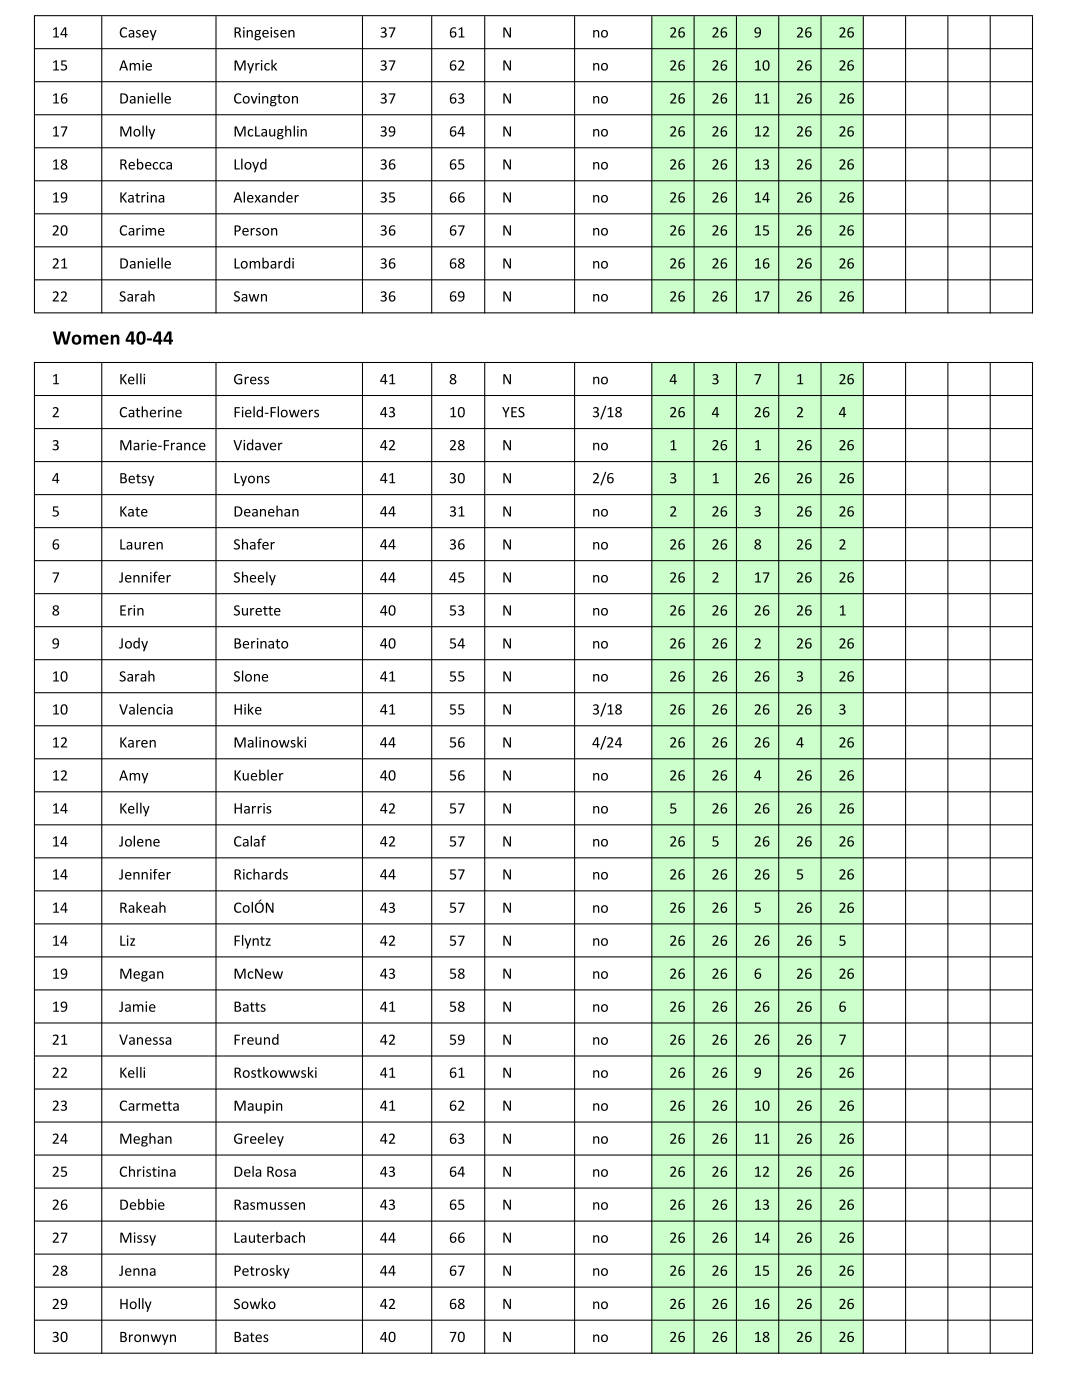  I want to click on Casey, so click(138, 34).
